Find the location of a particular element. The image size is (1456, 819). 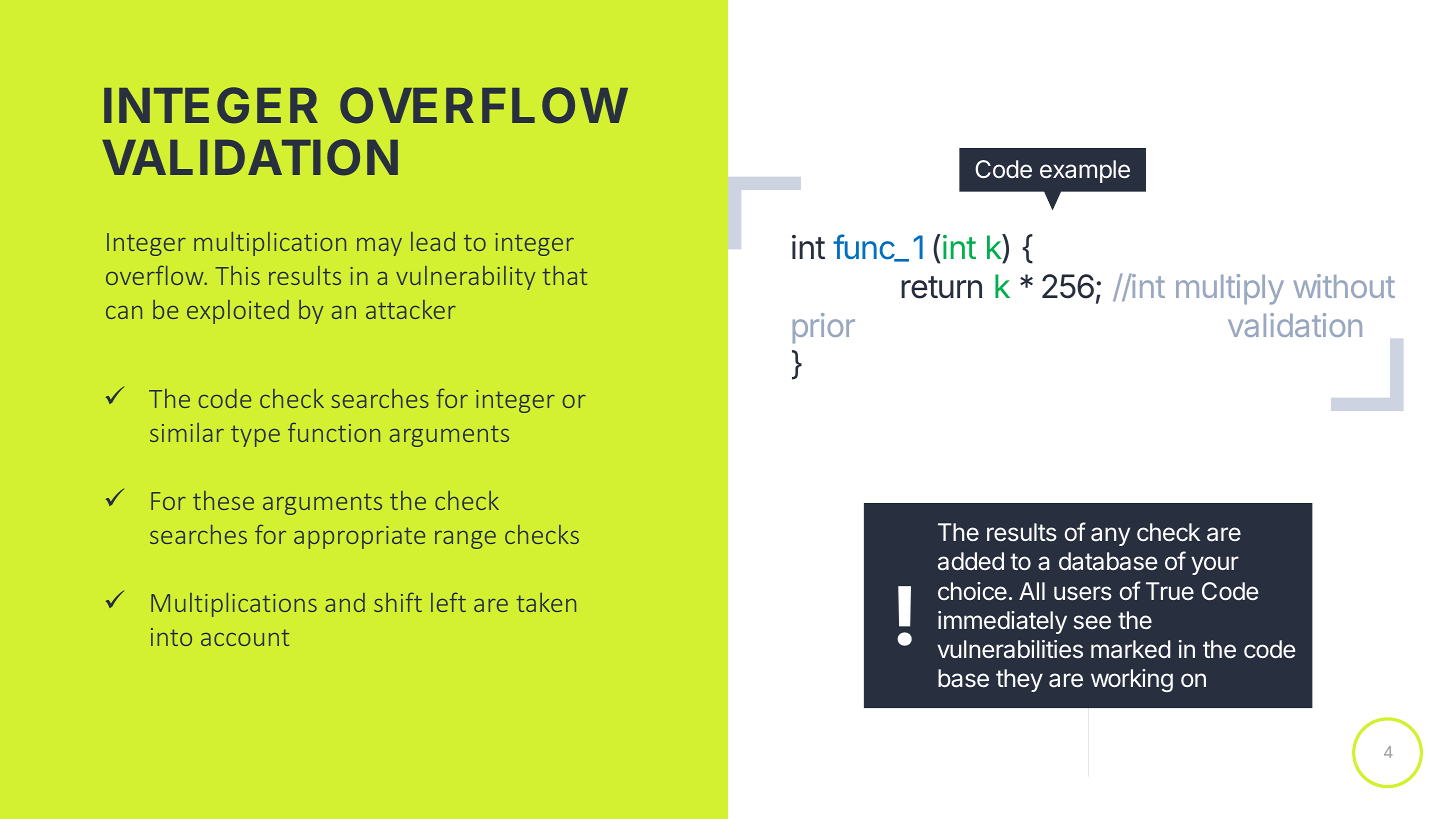

added is located at coordinates (971, 561).
